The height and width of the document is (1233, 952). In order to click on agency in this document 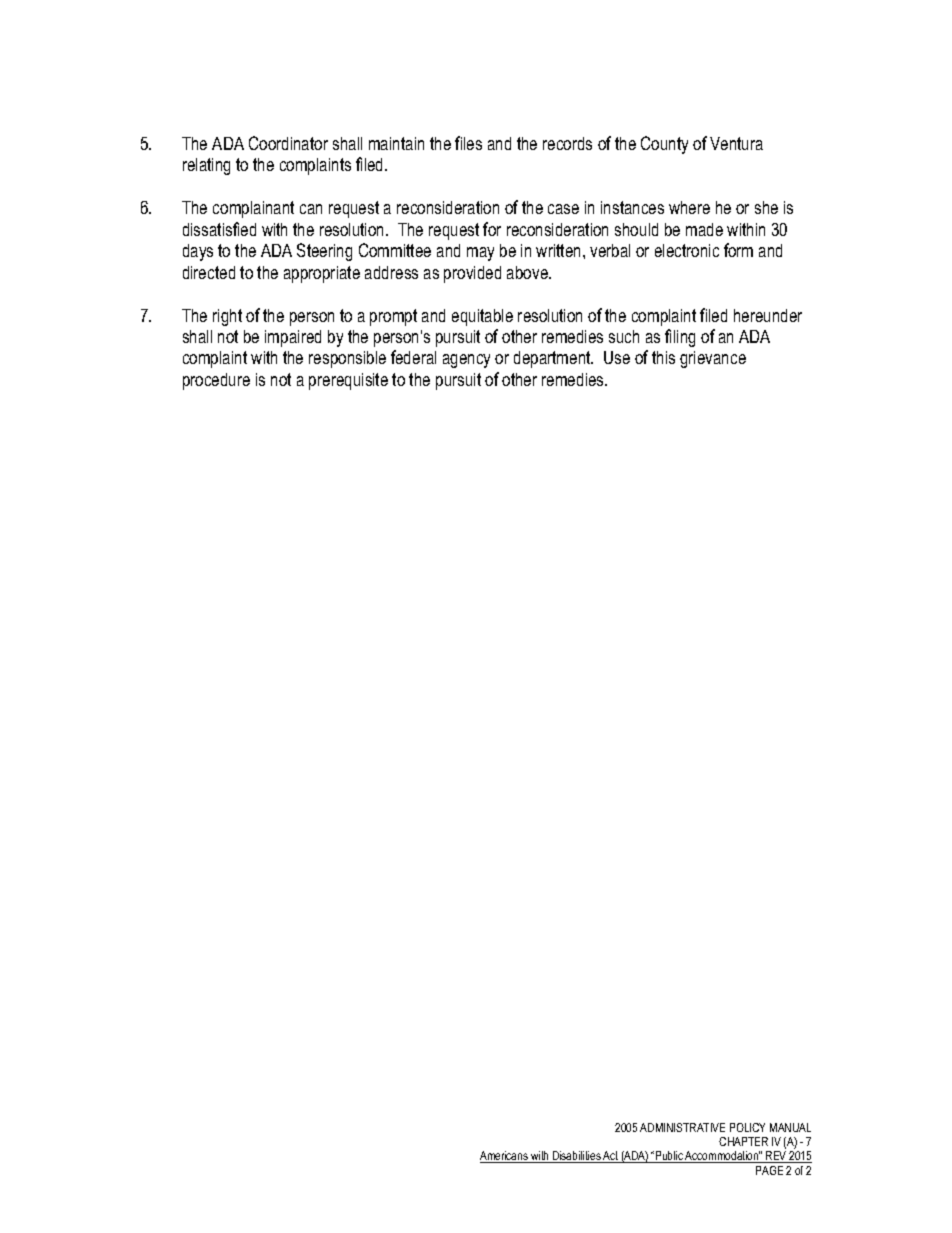, I will do `click(466, 361)`.
